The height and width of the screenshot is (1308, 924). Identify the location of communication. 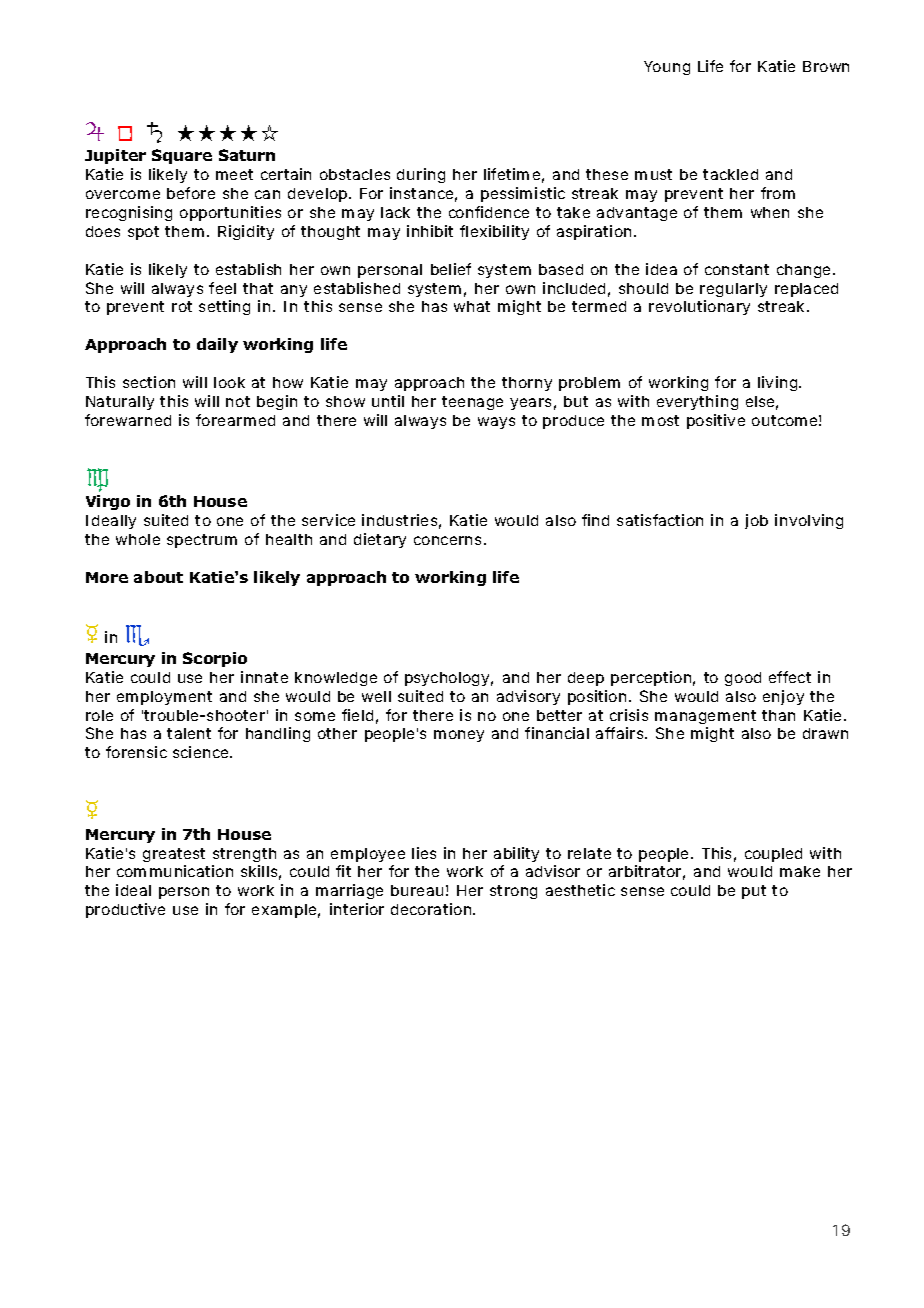
(175, 871).
